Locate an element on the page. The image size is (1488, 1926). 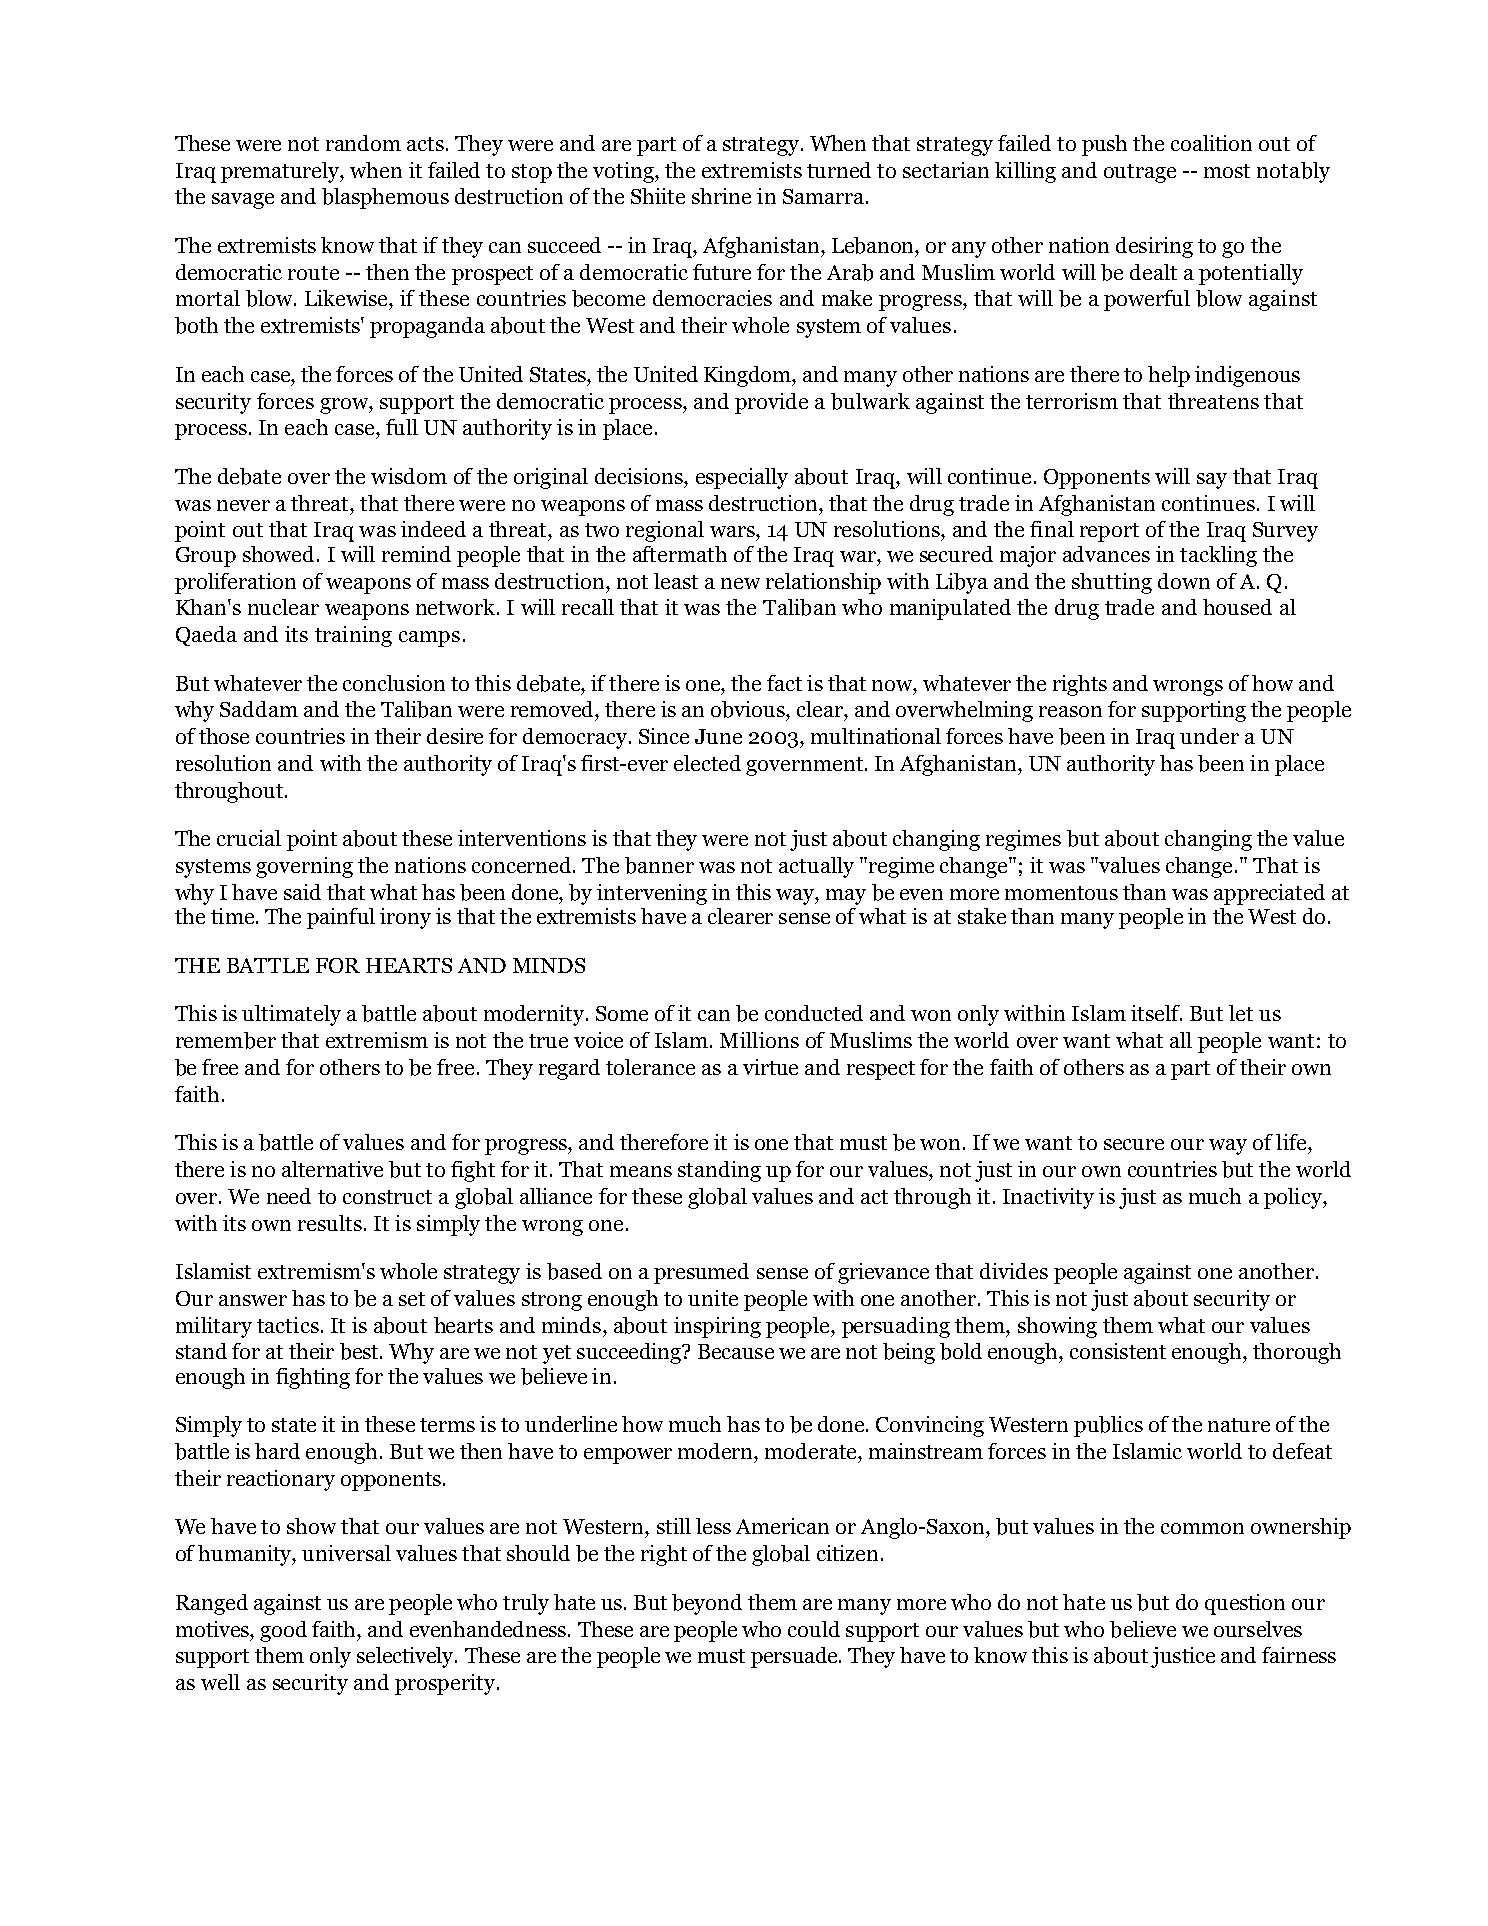
Inactivity is located at coordinates (1048, 1198).
